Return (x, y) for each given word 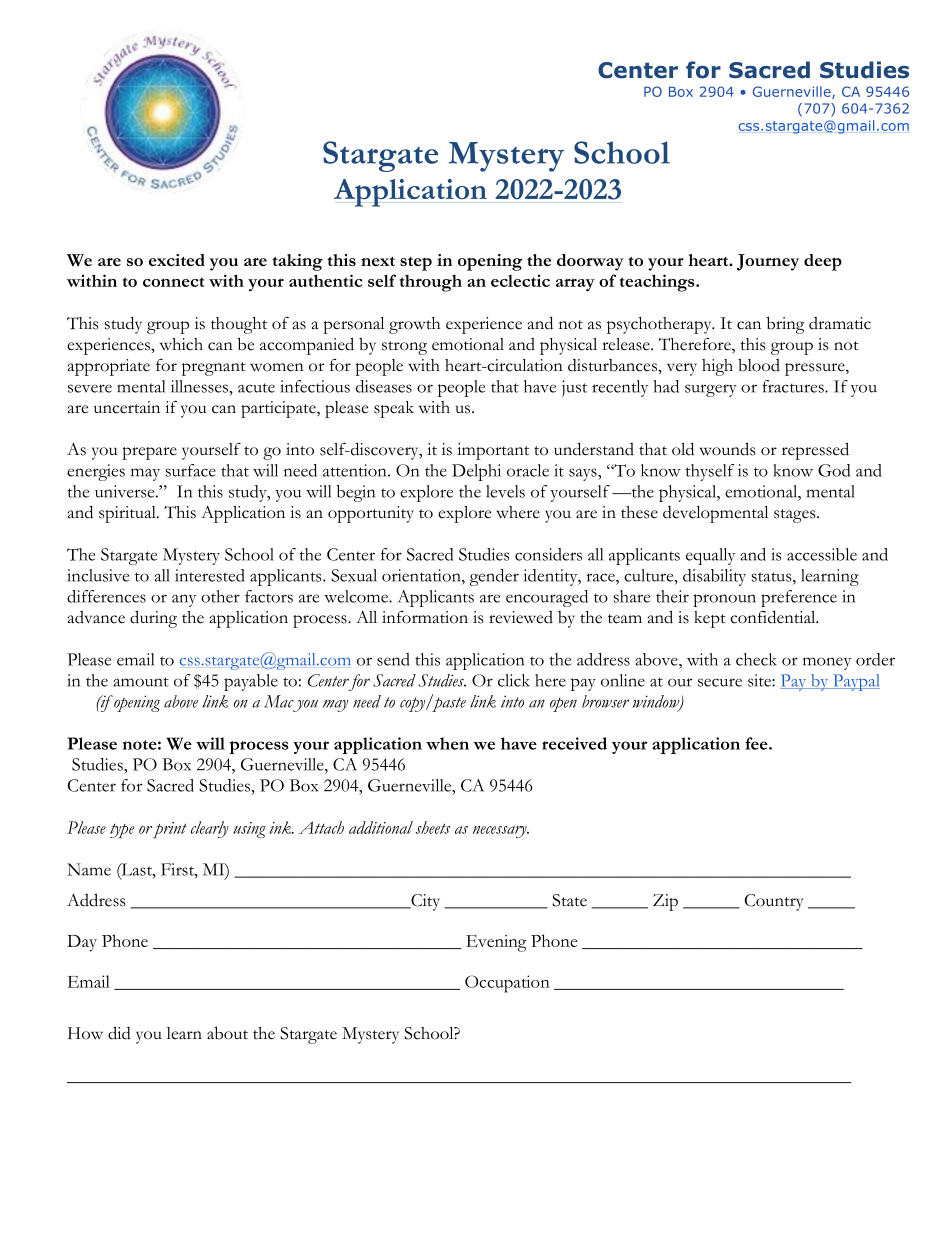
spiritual (128, 514)
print (170, 830)
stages (796, 516)
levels (505, 491)
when (447, 743)
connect (173, 282)
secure (720, 682)
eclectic (520, 281)
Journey (768, 262)
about (227, 1033)
